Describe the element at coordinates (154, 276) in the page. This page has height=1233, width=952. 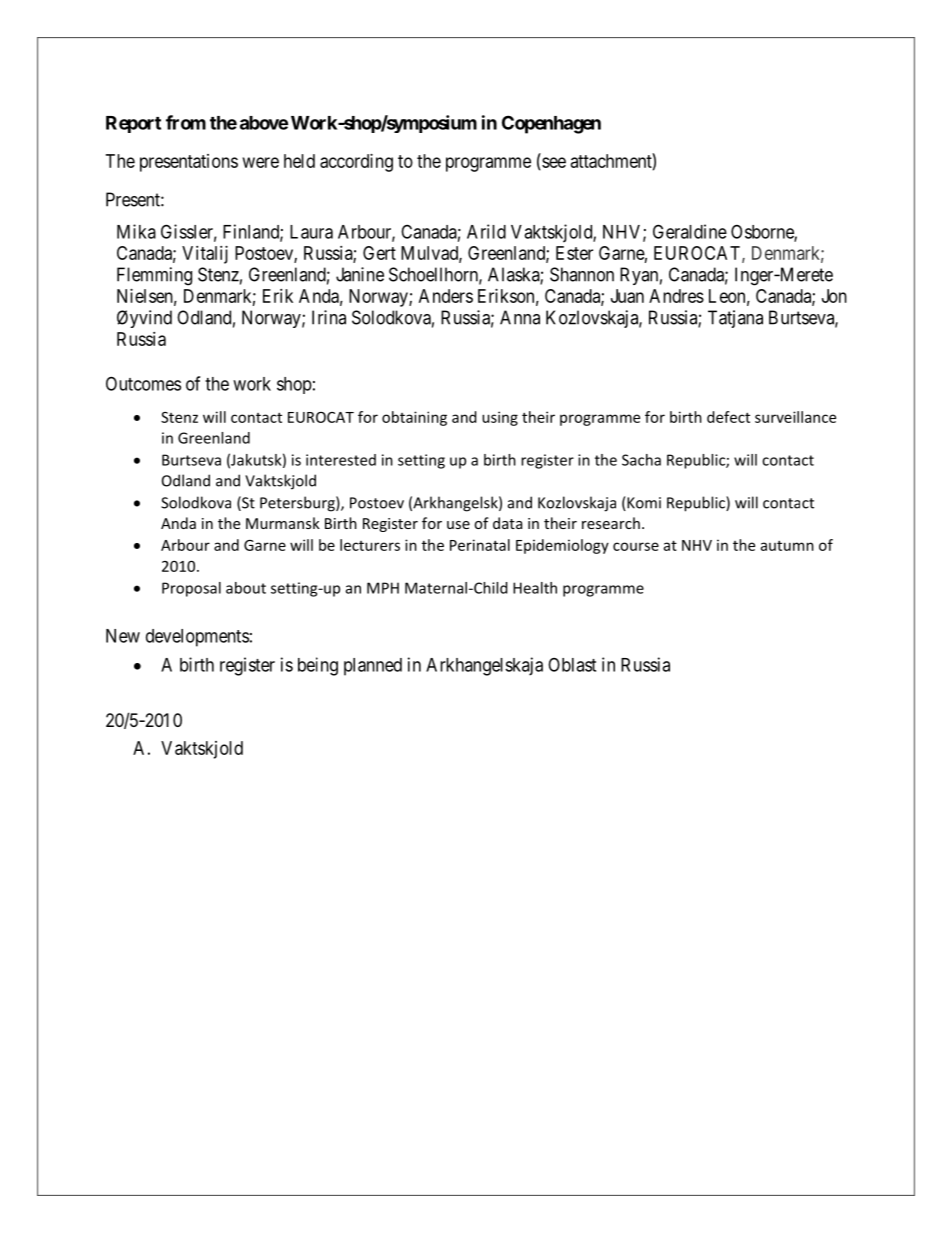
I see `Flemming` at that location.
